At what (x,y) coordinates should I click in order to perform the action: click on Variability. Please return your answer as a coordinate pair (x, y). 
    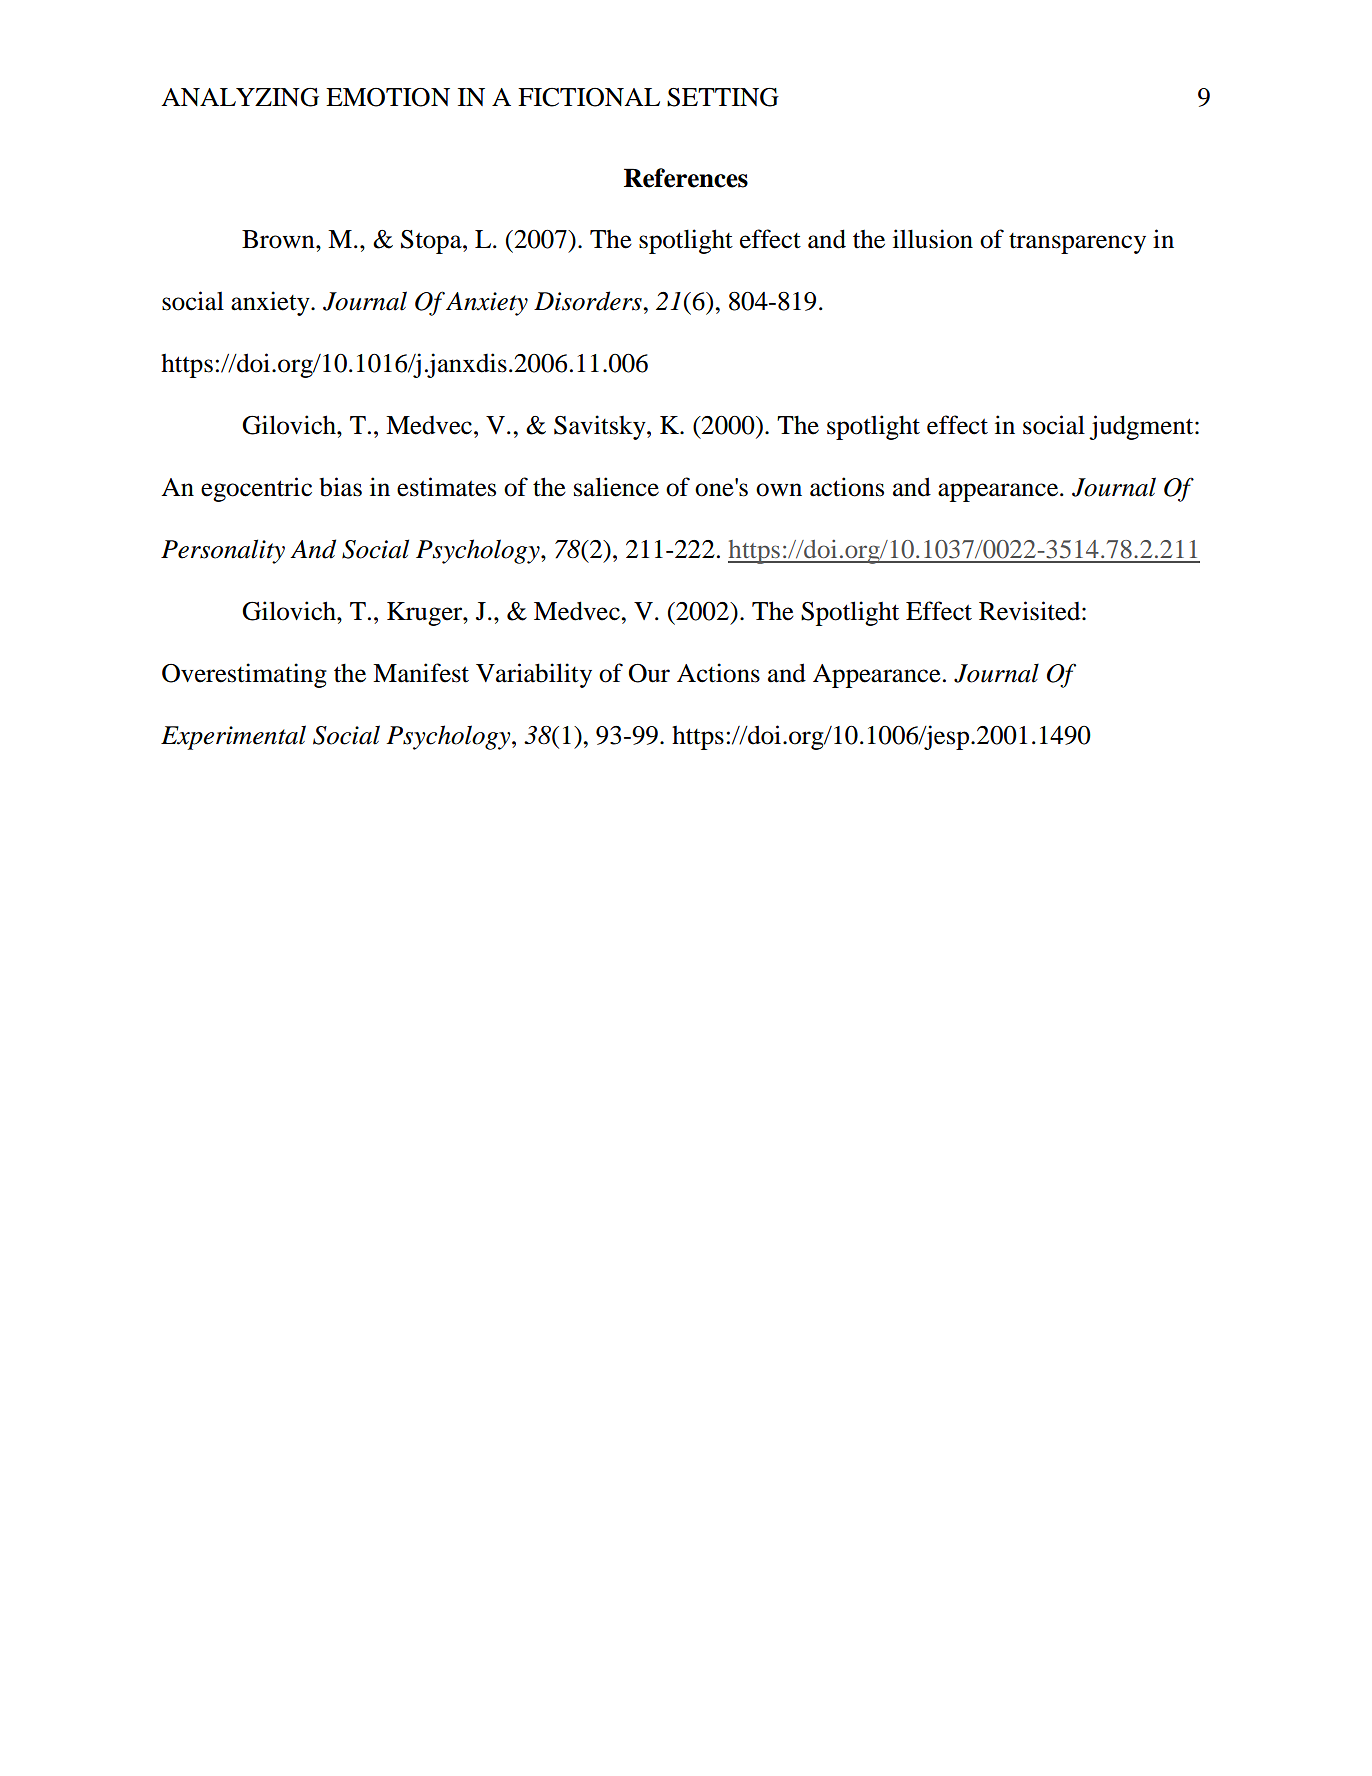
    Looking at the image, I should click on (534, 675).
